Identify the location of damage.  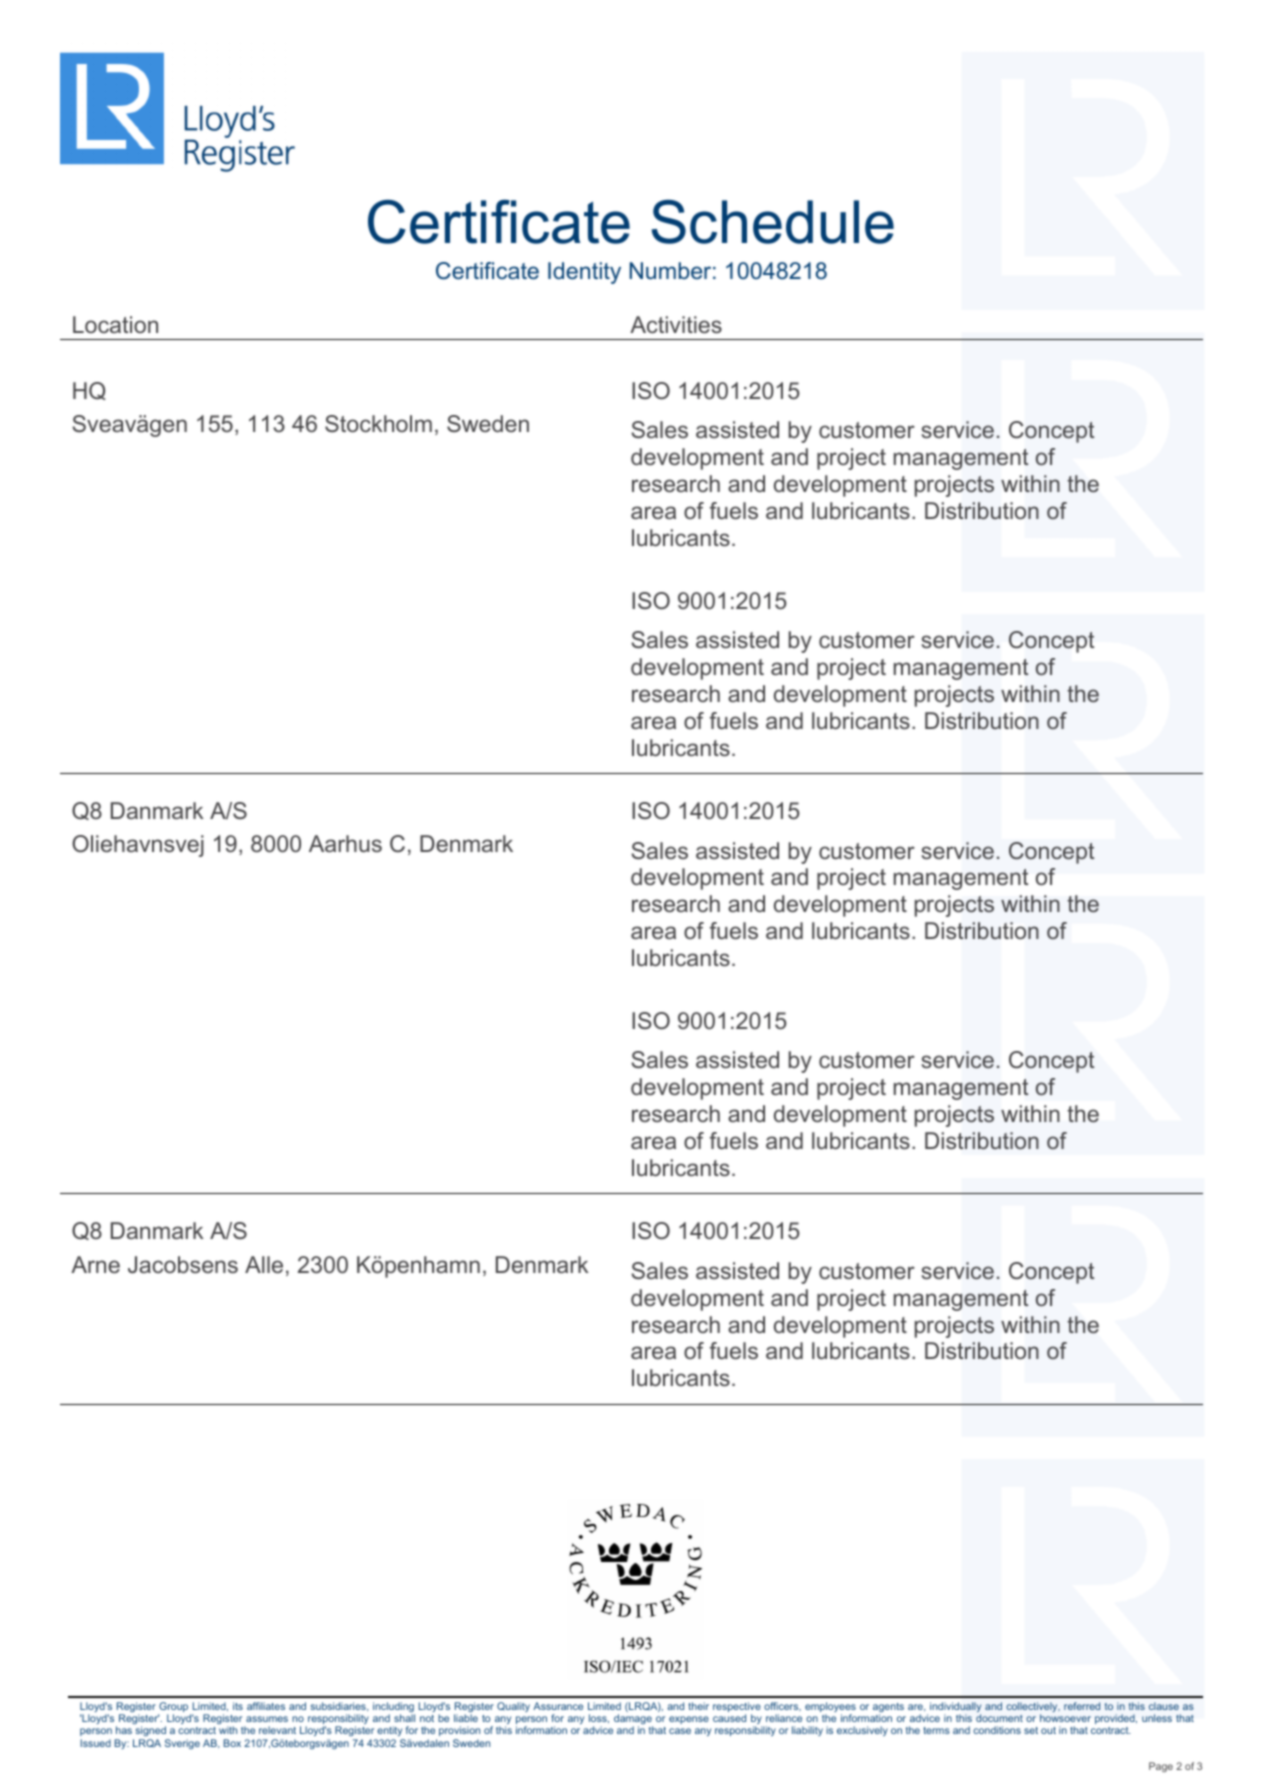
(633, 1720).
